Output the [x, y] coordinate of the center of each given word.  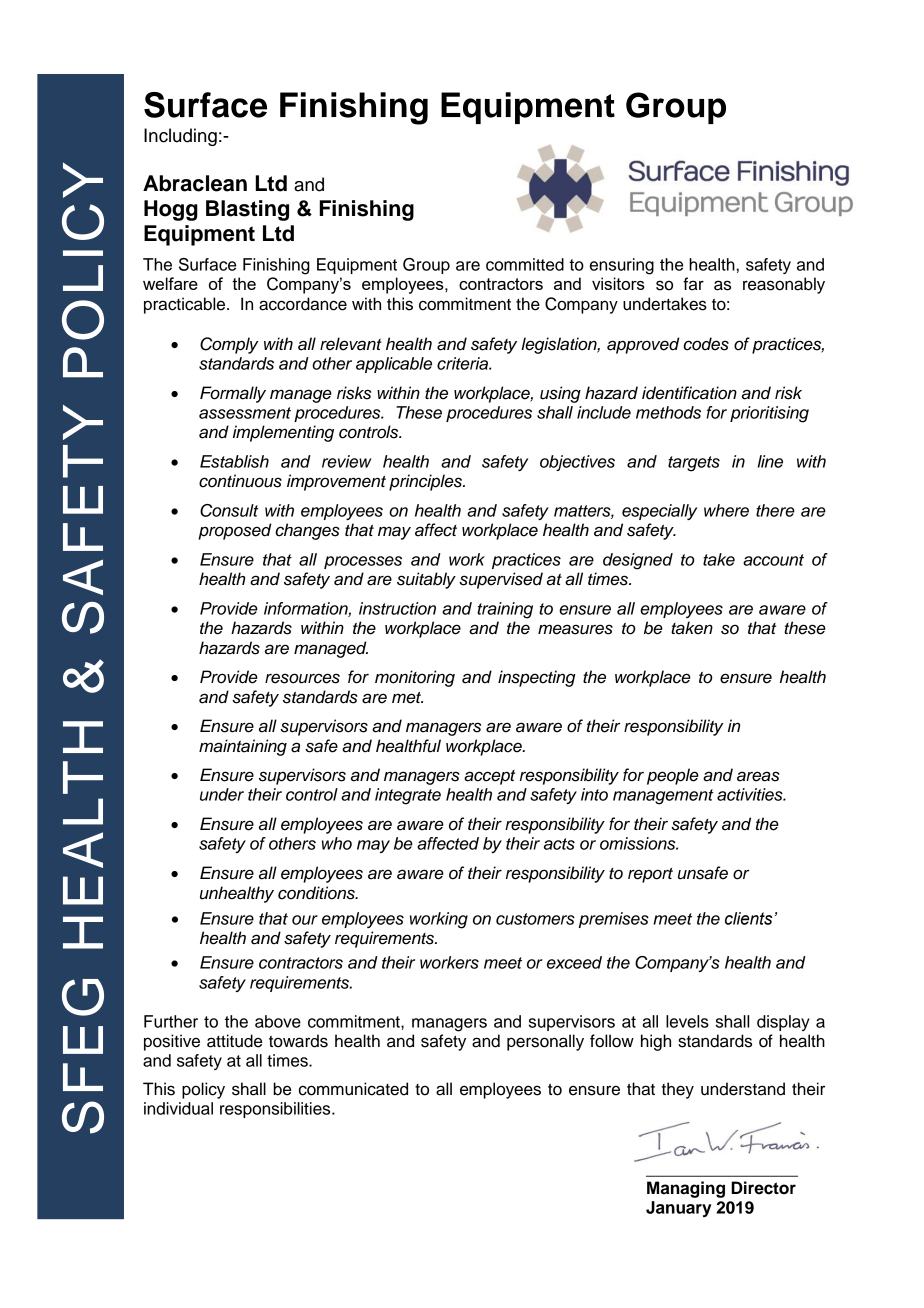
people [673, 776]
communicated [353, 1089]
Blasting [247, 210]
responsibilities [276, 1110]
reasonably [784, 285]
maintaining [243, 747]
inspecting [537, 678]
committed [525, 264]
